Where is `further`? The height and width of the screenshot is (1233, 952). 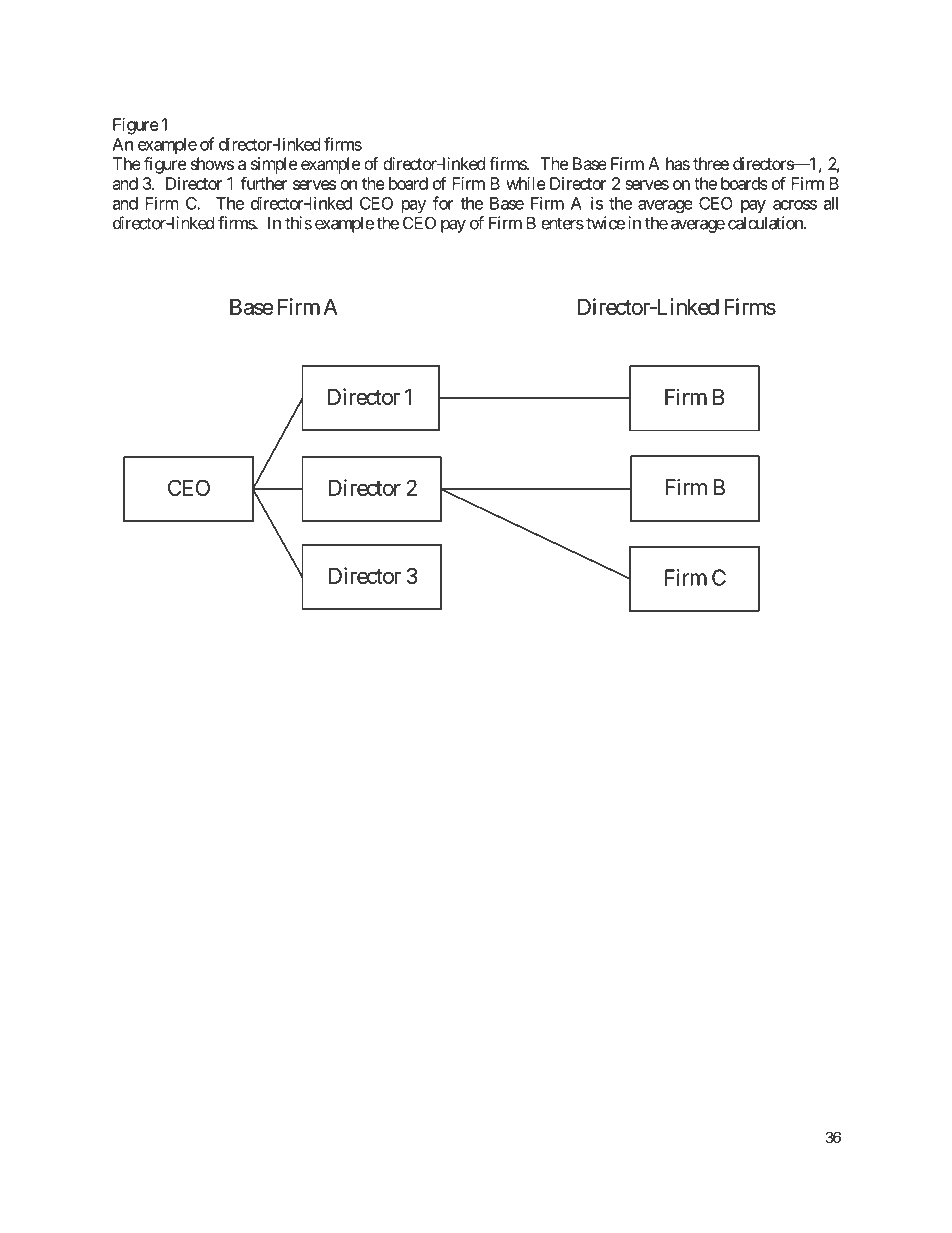 further is located at coordinates (264, 183).
